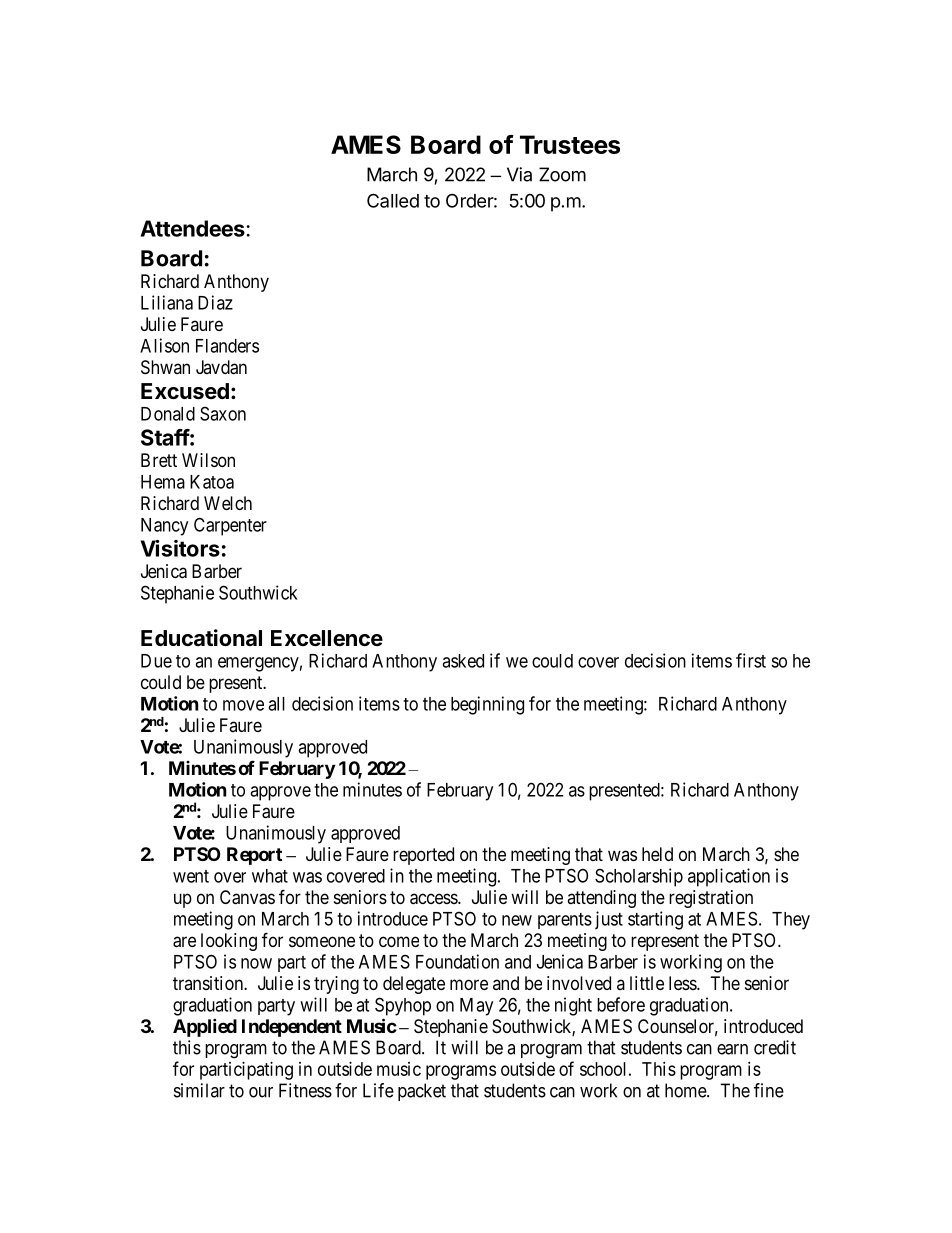 The height and width of the page is (1233, 952). Describe the element at coordinates (261, 1092) in the page. I see `our` at that location.
